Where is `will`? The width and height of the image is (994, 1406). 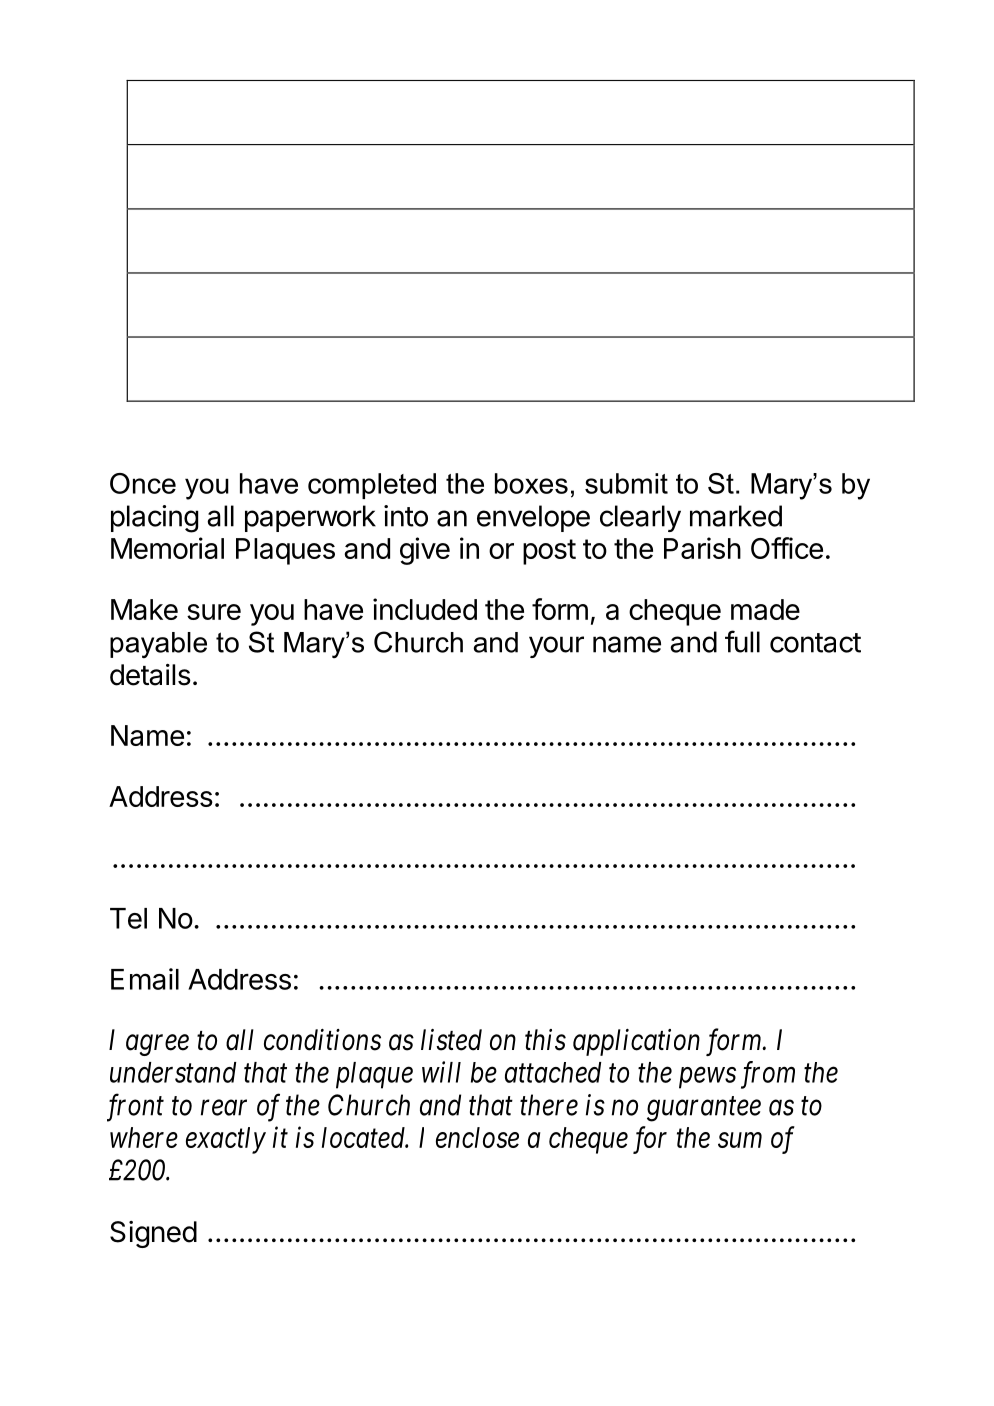
will is located at coordinates (441, 1072).
